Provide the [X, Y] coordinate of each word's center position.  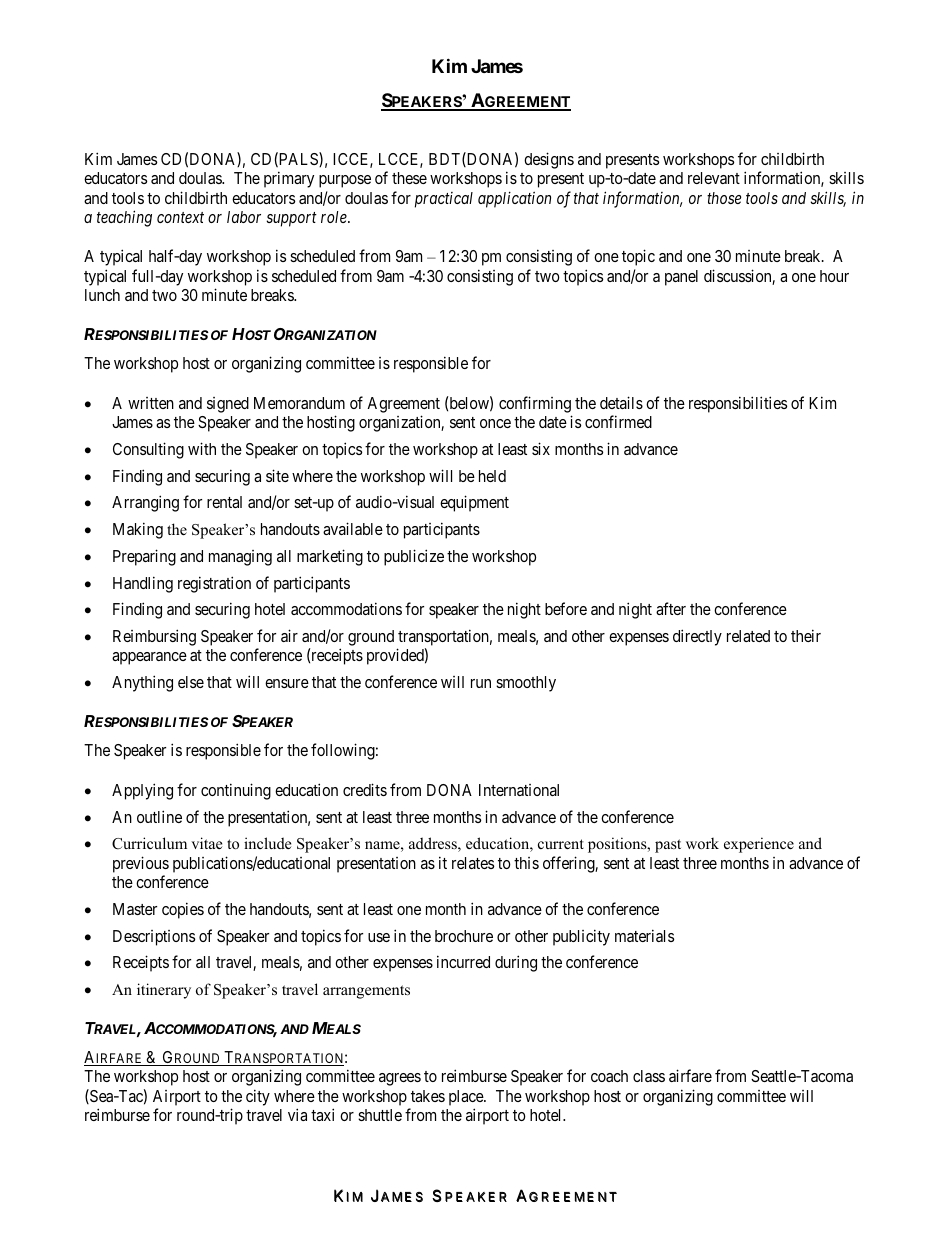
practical [444, 200]
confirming [535, 404]
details [621, 402]
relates [473, 863]
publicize [414, 557]
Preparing [144, 557]
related [748, 636]
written [151, 403]
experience [759, 845]
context [180, 217]
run [481, 683]
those [724, 198]
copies [183, 910]
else [191, 682]
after [671, 608]
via [297, 1114]
